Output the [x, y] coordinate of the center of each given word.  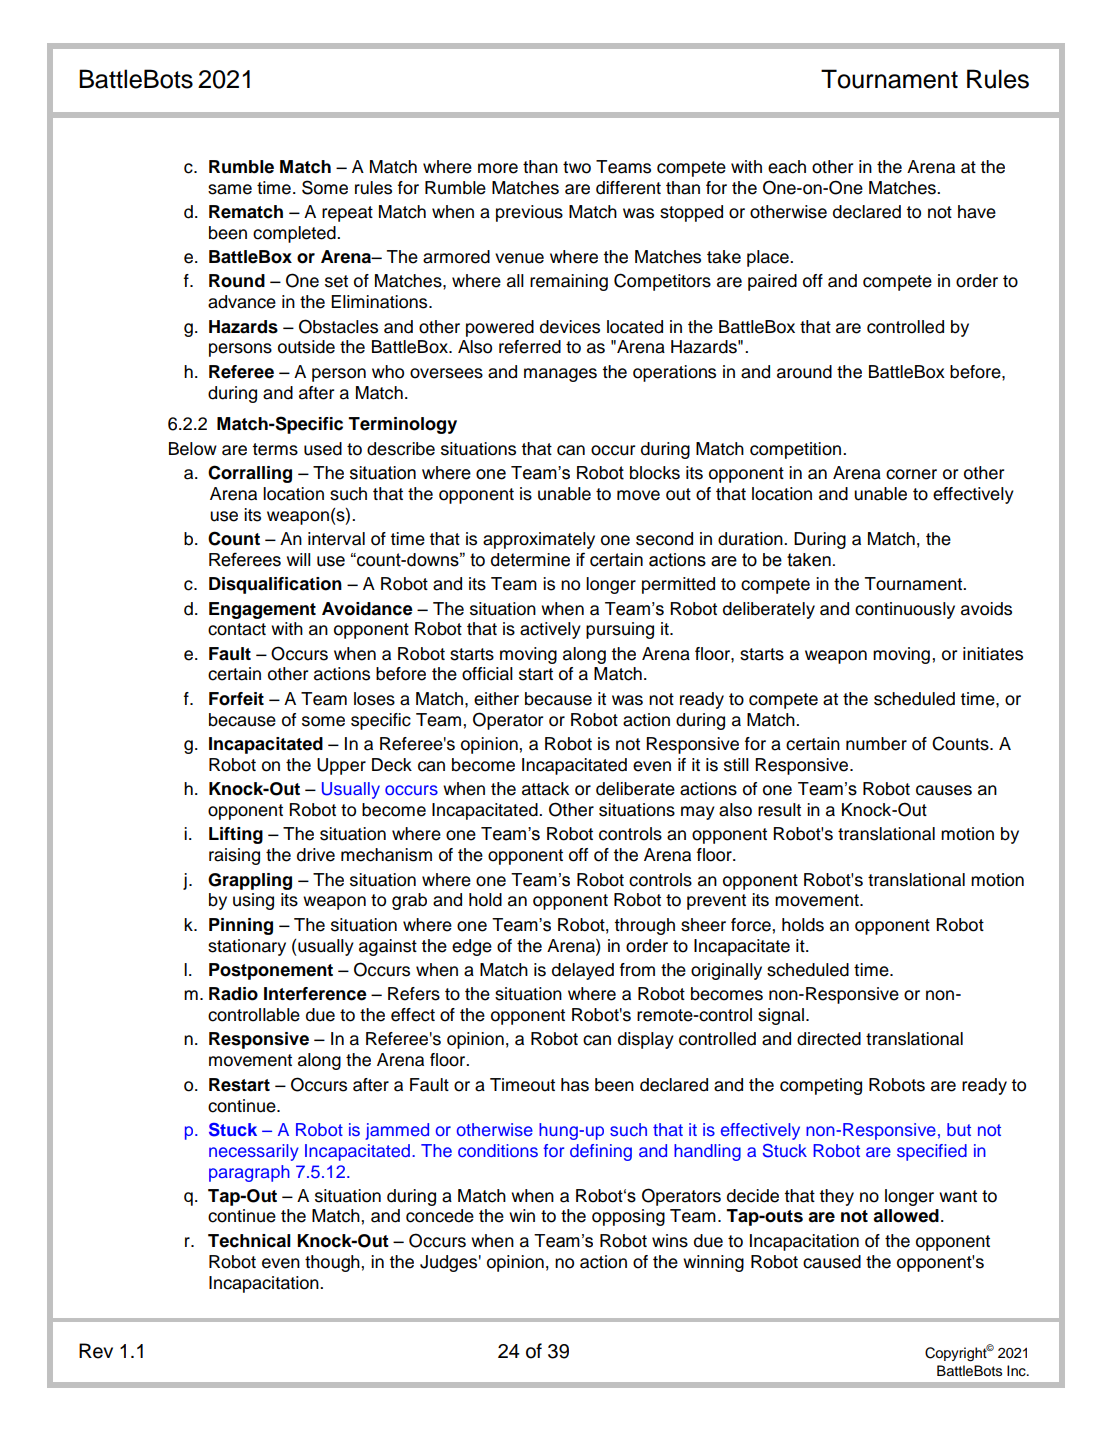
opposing [628, 1217]
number [876, 744]
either [496, 699]
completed [295, 234]
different [628, 188]
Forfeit [236, 699]
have [977, 212]
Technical [249, 1241]
